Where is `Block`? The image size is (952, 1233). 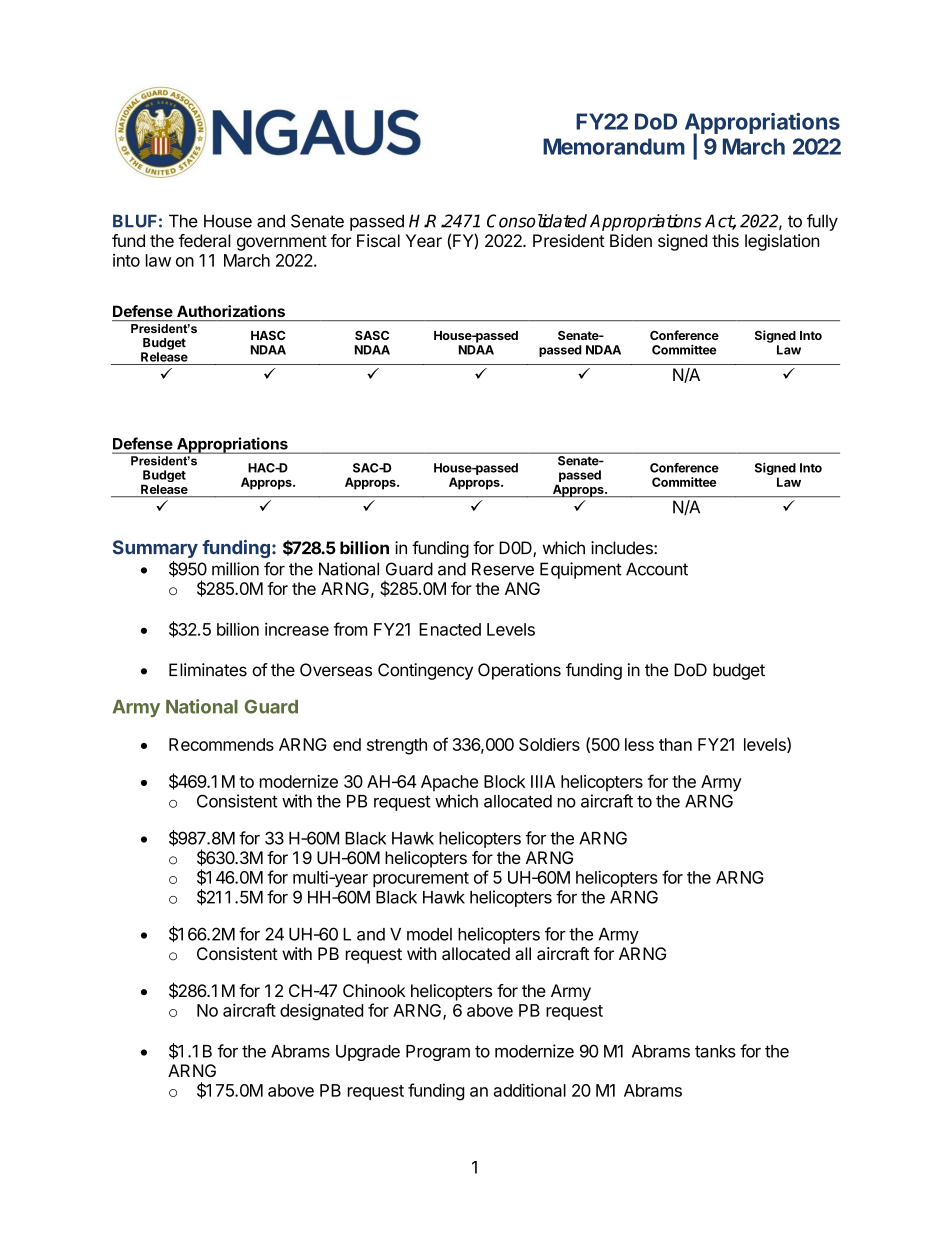
Block is located at coordinates (505, 781).
